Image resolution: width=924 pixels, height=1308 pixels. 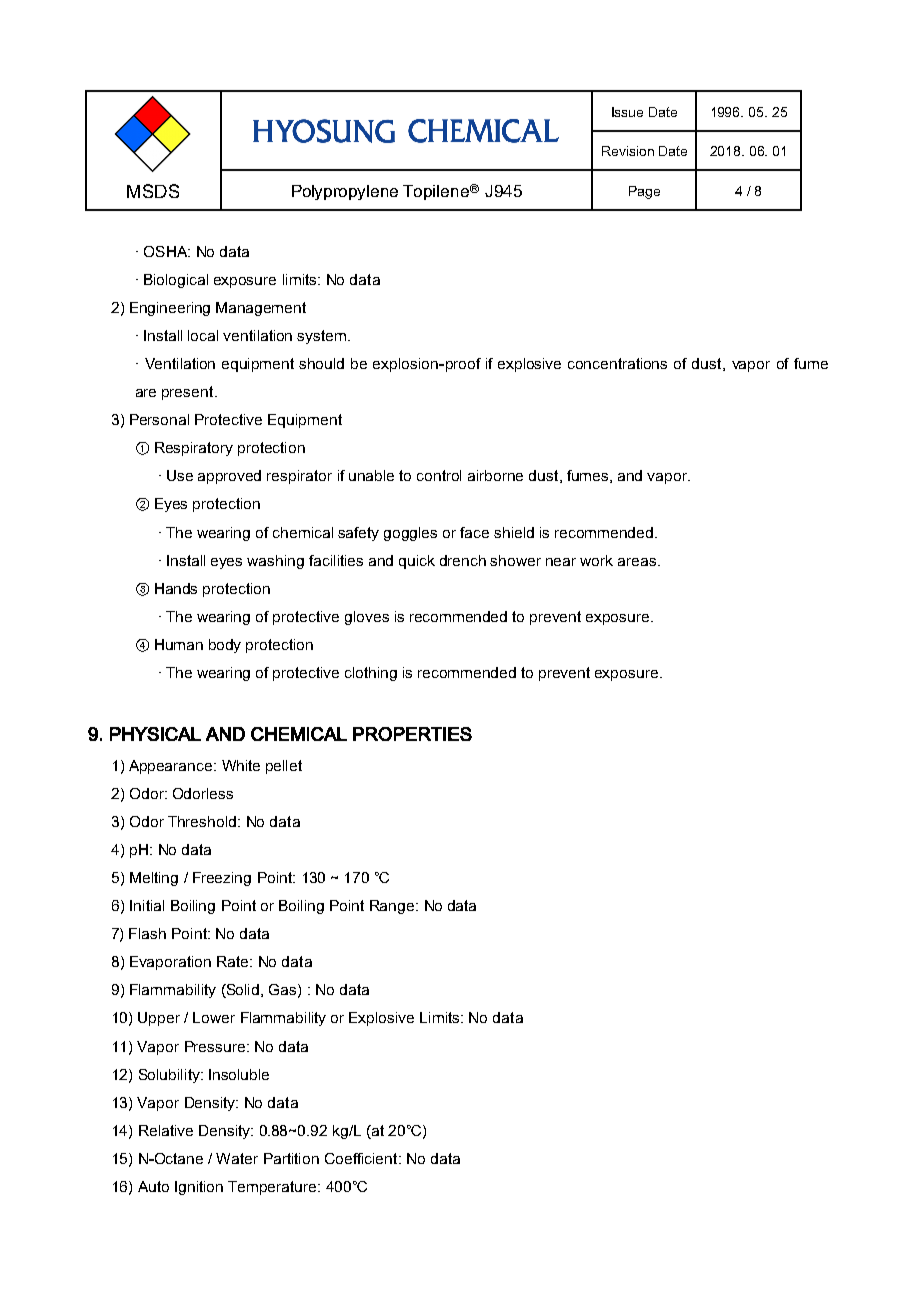 What do you see at coordinates (412, 734) in the image?
I see `PROPERTIES` at bounding box center [412, 734].
